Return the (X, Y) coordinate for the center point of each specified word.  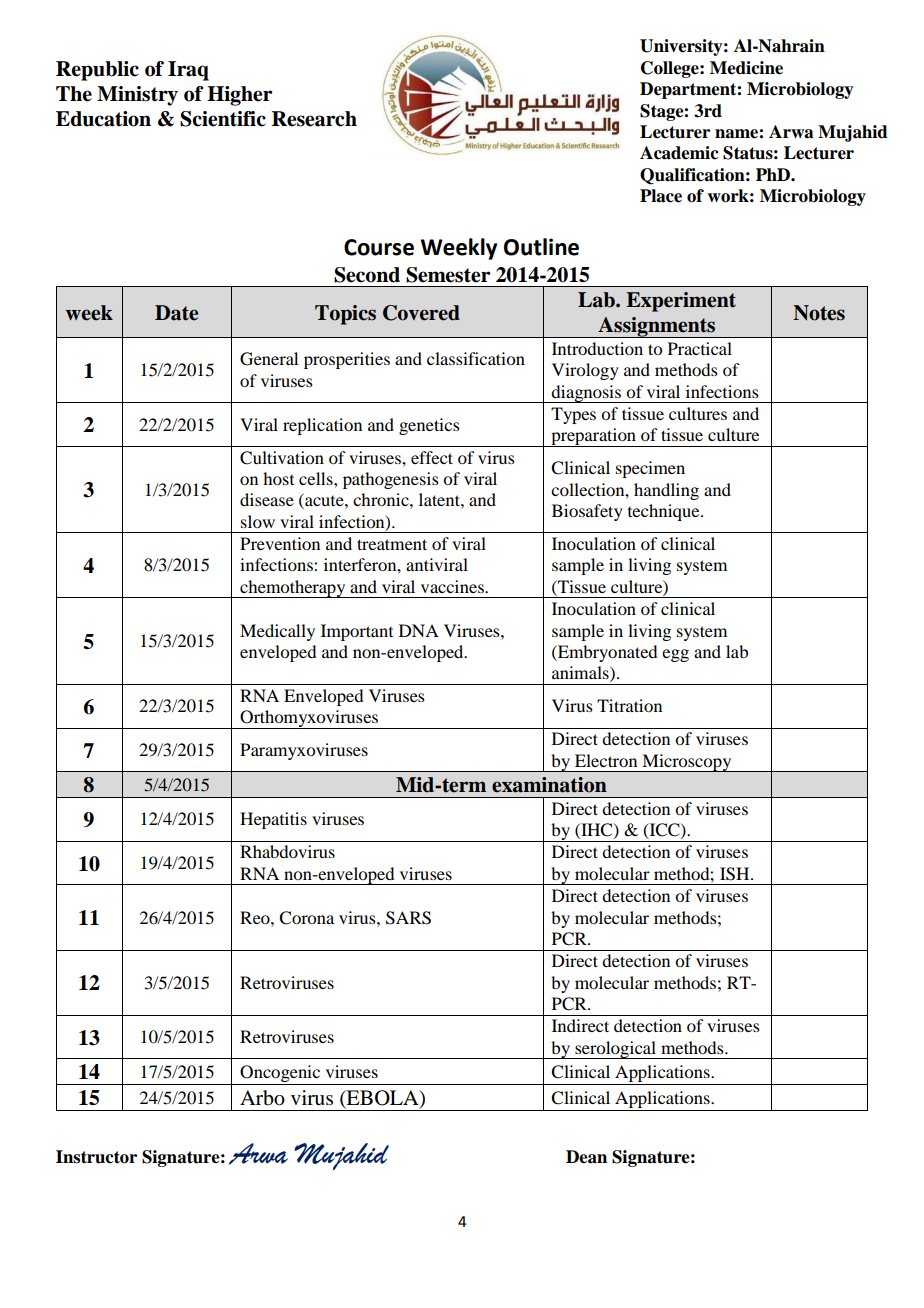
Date (176, 313)
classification (476, 358)
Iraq (188, 71)
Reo (256, 917)
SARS (408, 918)
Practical (700, 348)
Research (314, 119)
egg (675, 655)
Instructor (96, 1157)
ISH (736, 874)
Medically (277, 632)
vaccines (453, 586)
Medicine (746, 68)
